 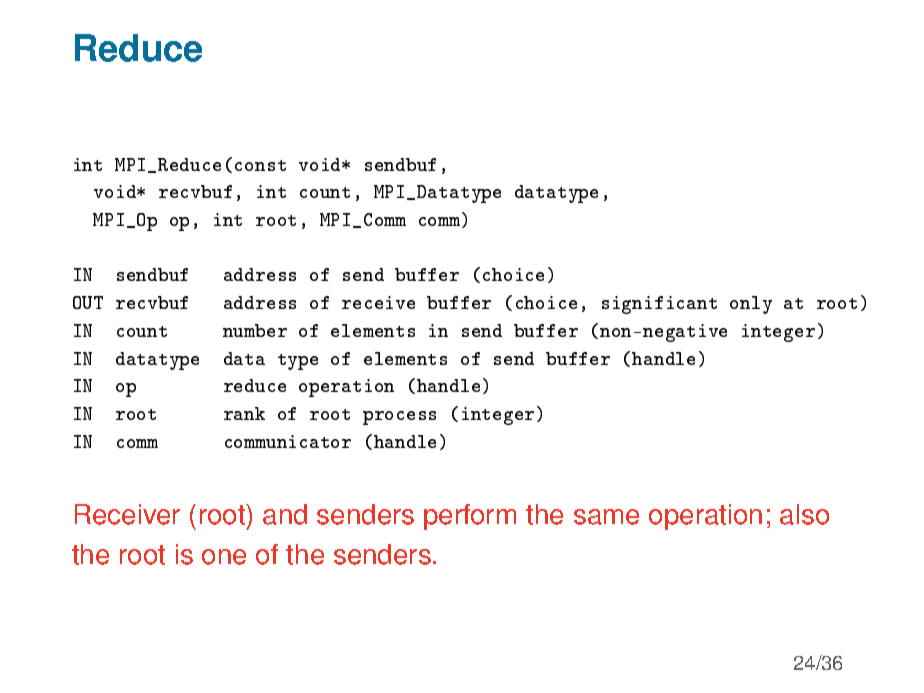 I want to click on same, so click(x=606, y=517).
